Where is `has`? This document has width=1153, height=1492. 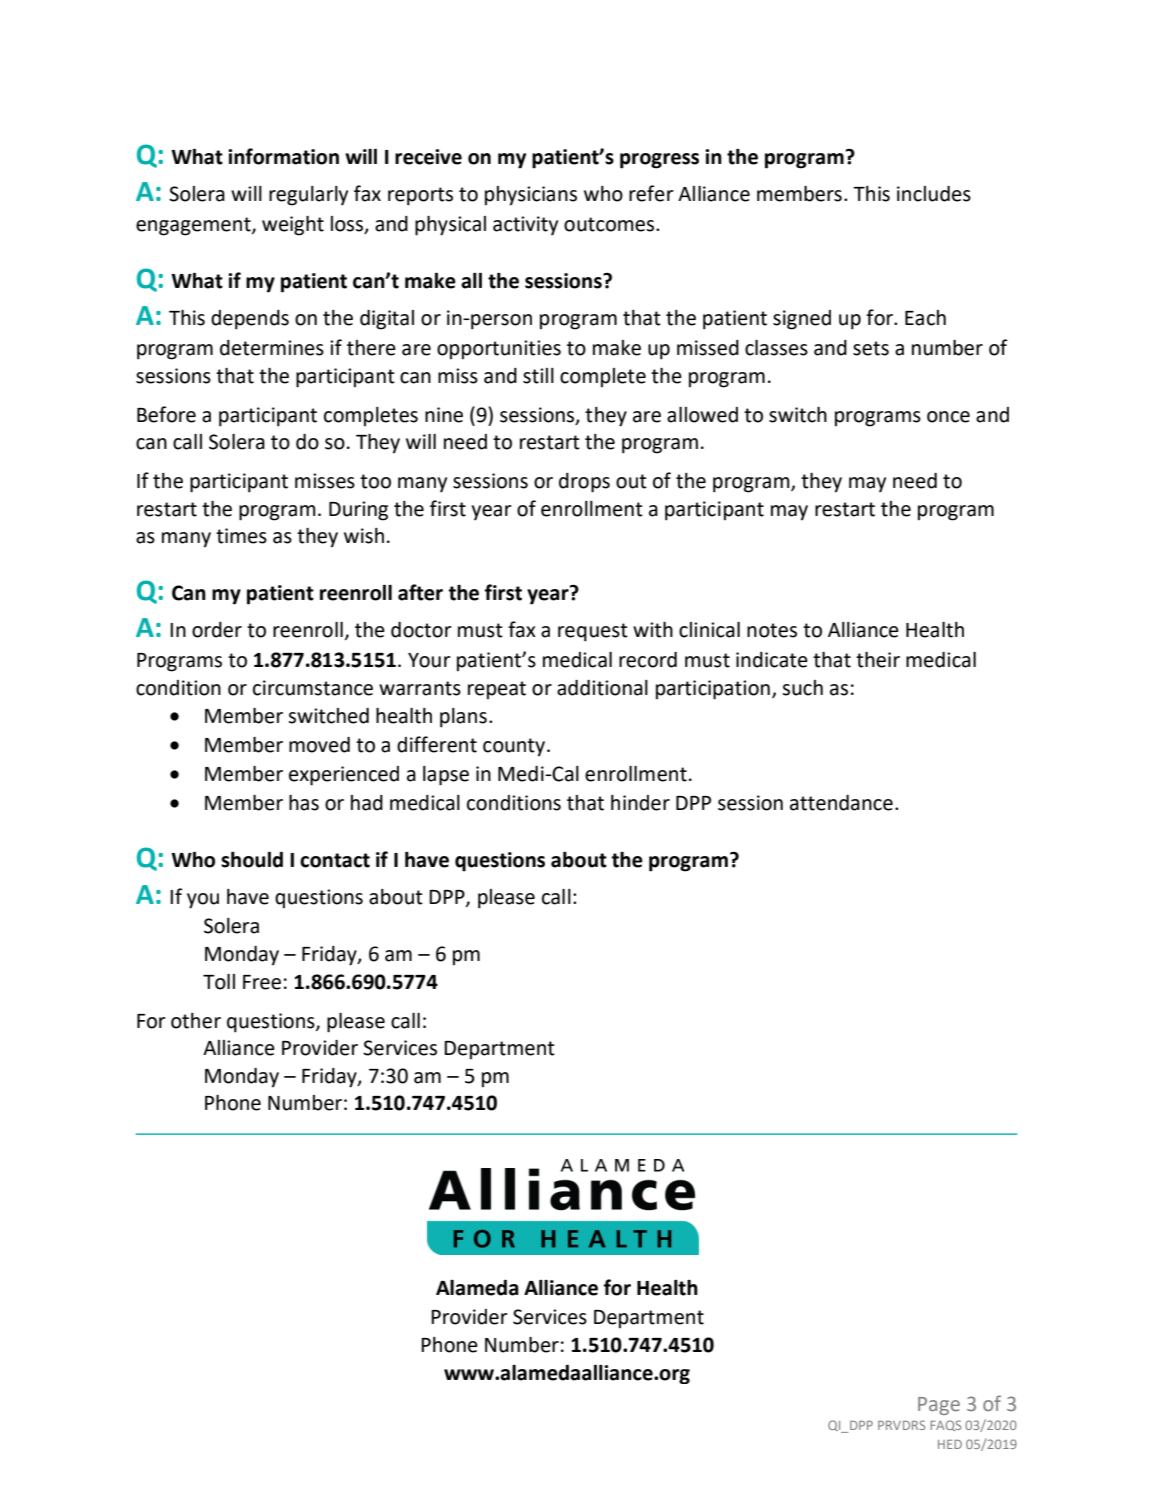
has is located at coordinates (304, 803).
